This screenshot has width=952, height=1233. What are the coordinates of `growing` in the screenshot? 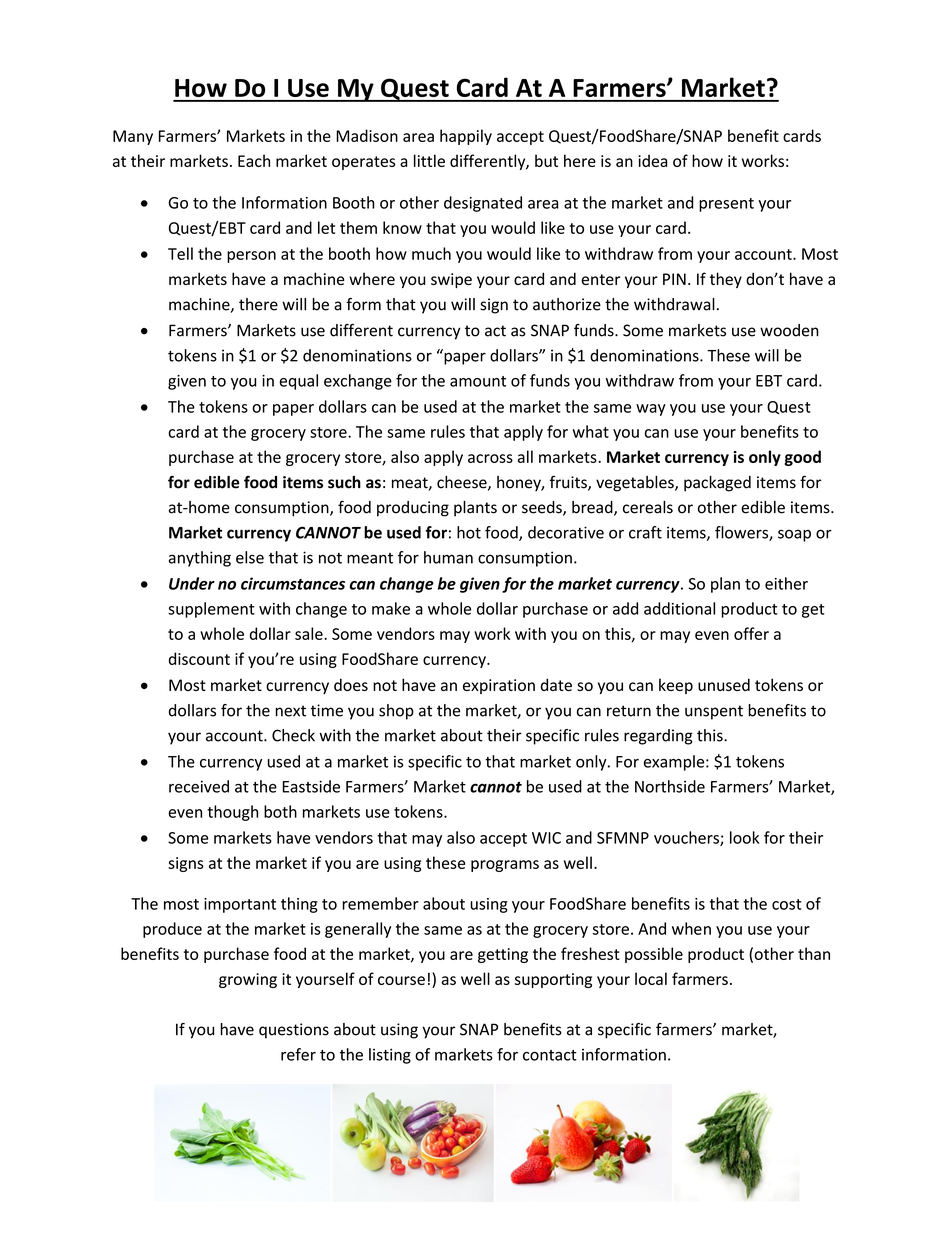 It's located at (248, 980).
